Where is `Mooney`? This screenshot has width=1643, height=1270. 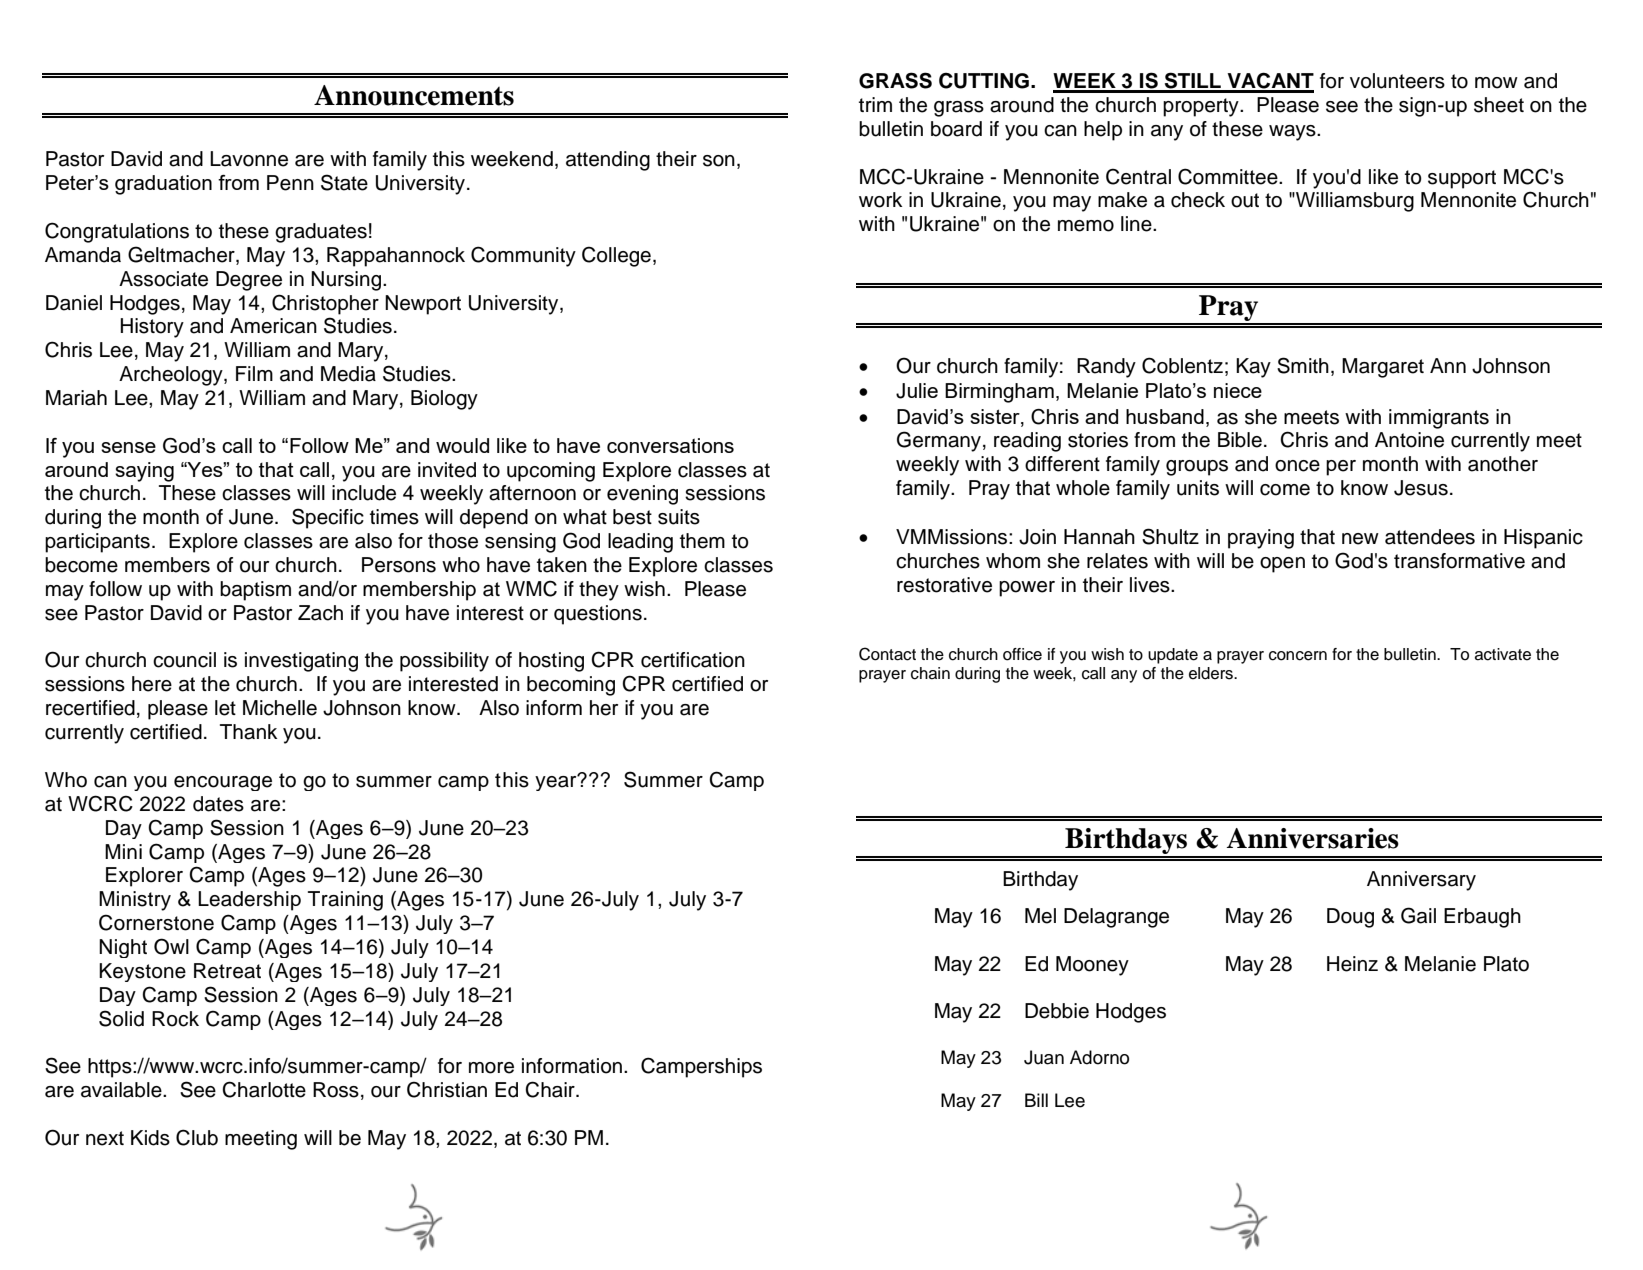 Mooney is located at coordinates (1092, 966).
